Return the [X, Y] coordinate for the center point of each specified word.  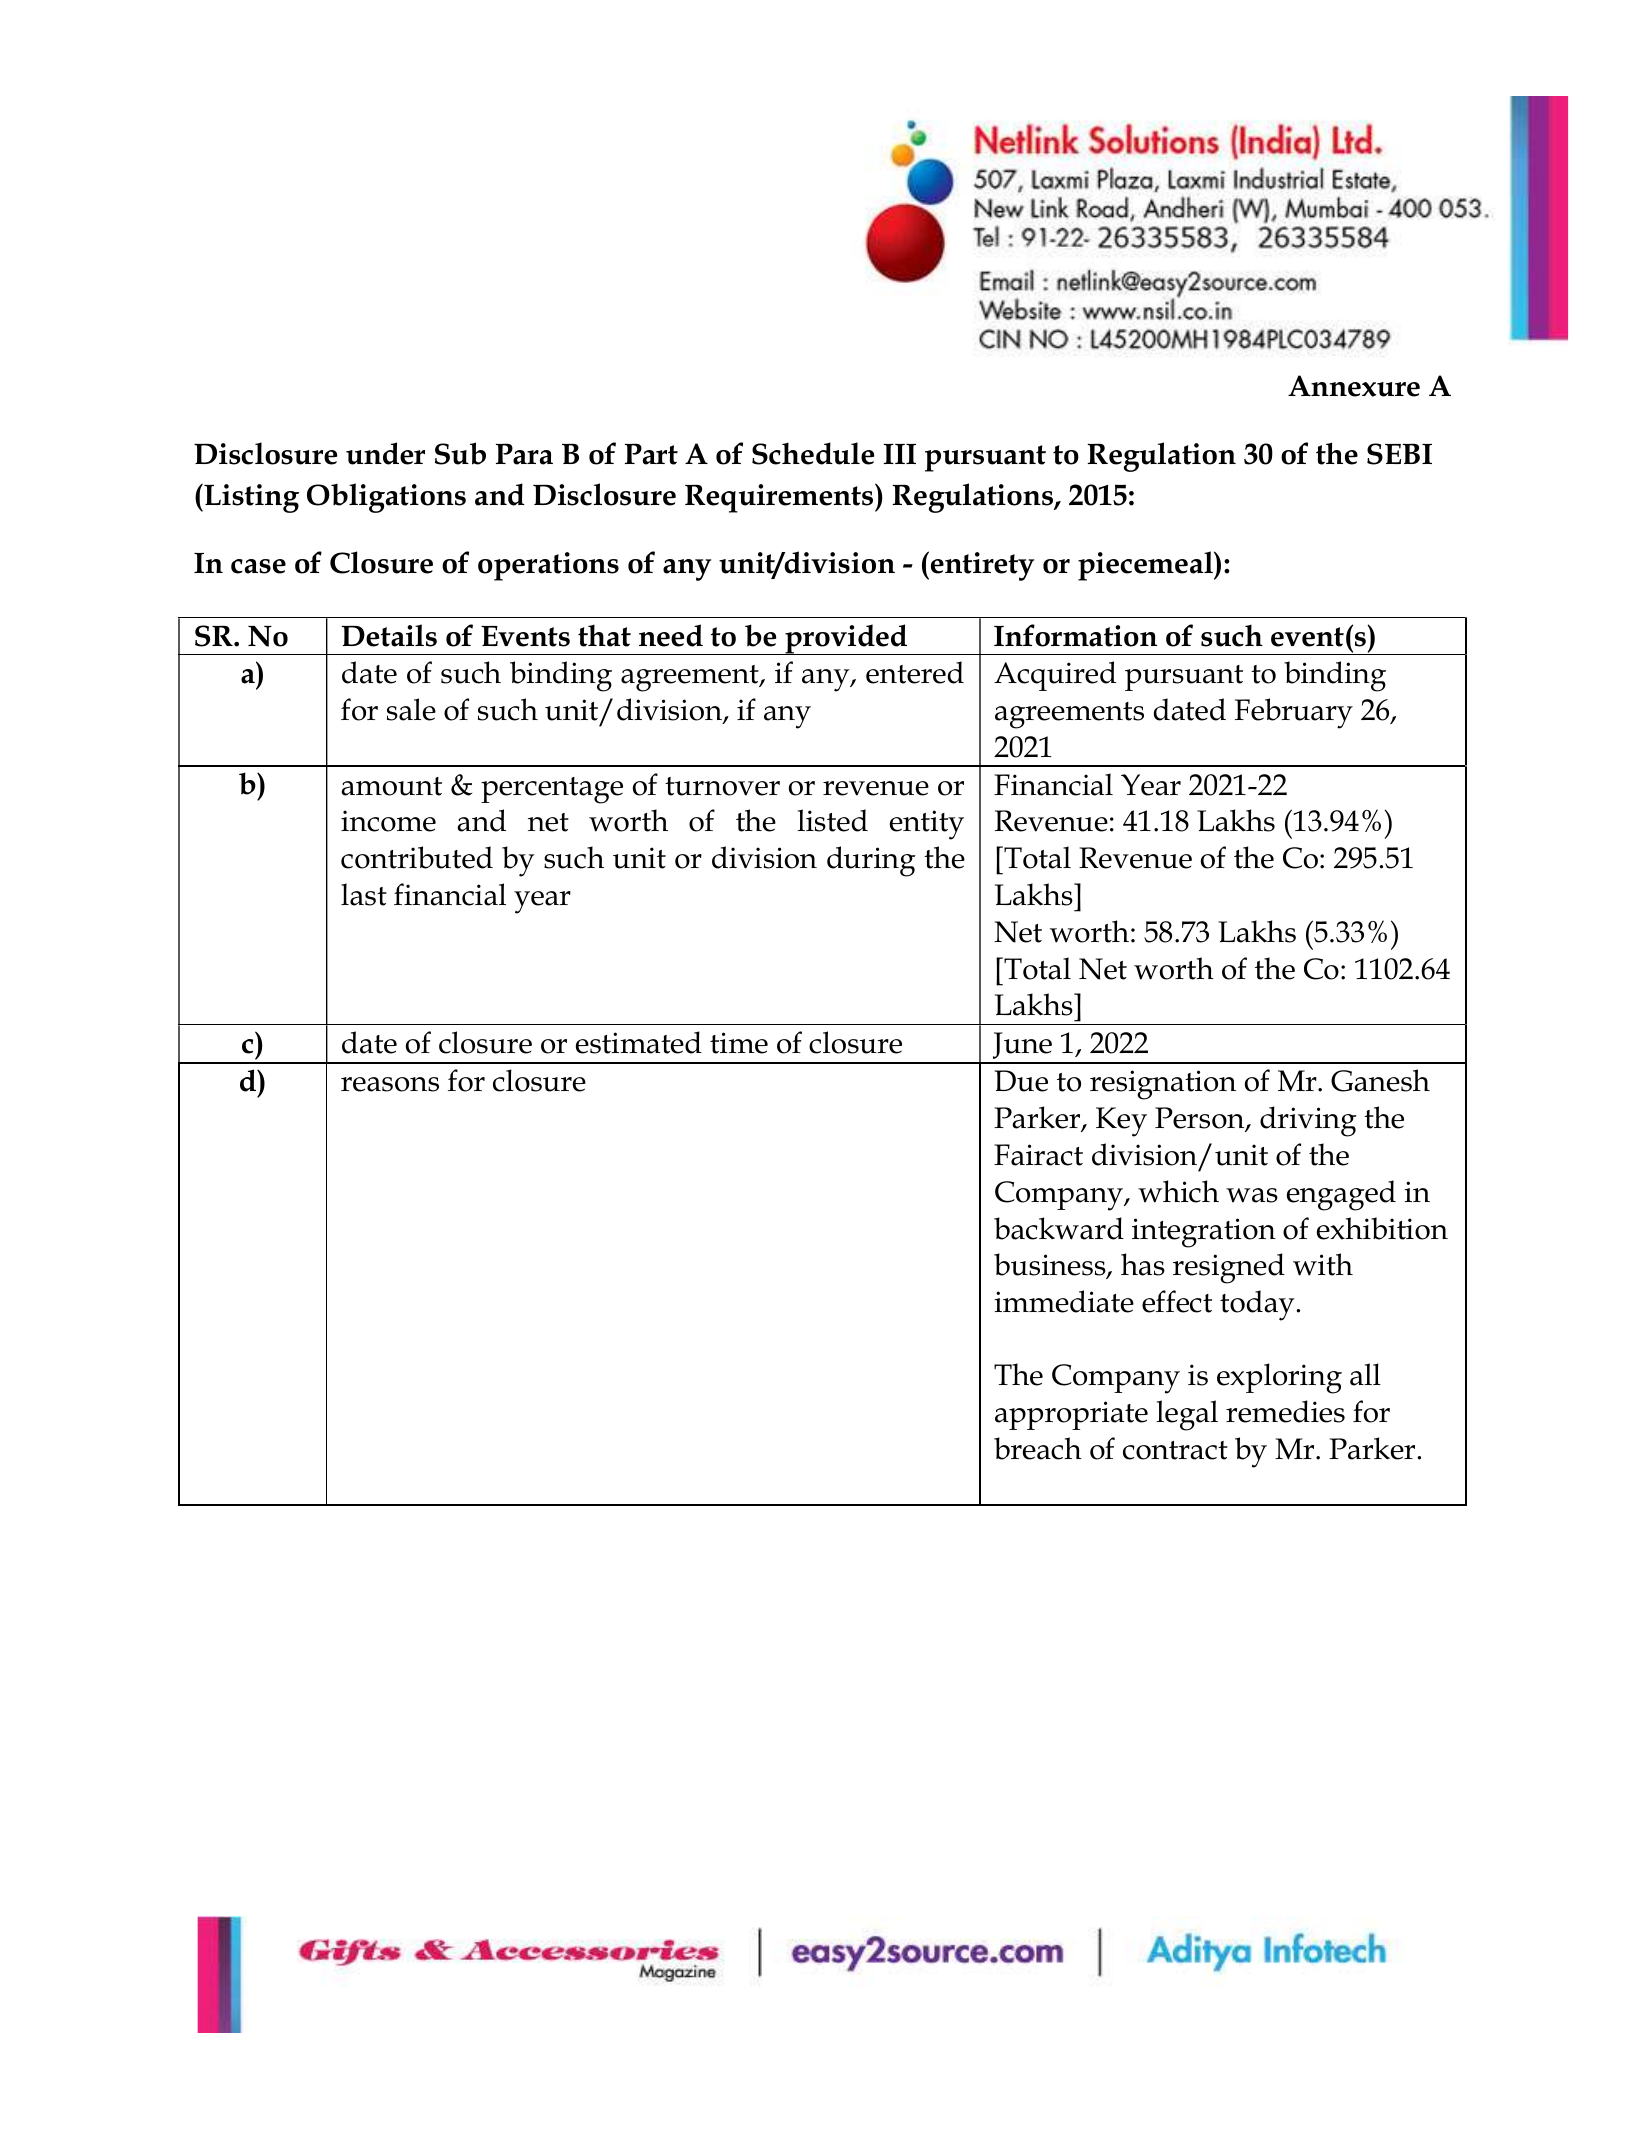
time [739, 1043]
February [1294, 713]
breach [1038, 1448]
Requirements [780, 498]
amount [391, 786]
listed [832, 820]
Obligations [386, 498]
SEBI [1399, 454]
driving [1308, 1121]
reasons [390, 1084]
